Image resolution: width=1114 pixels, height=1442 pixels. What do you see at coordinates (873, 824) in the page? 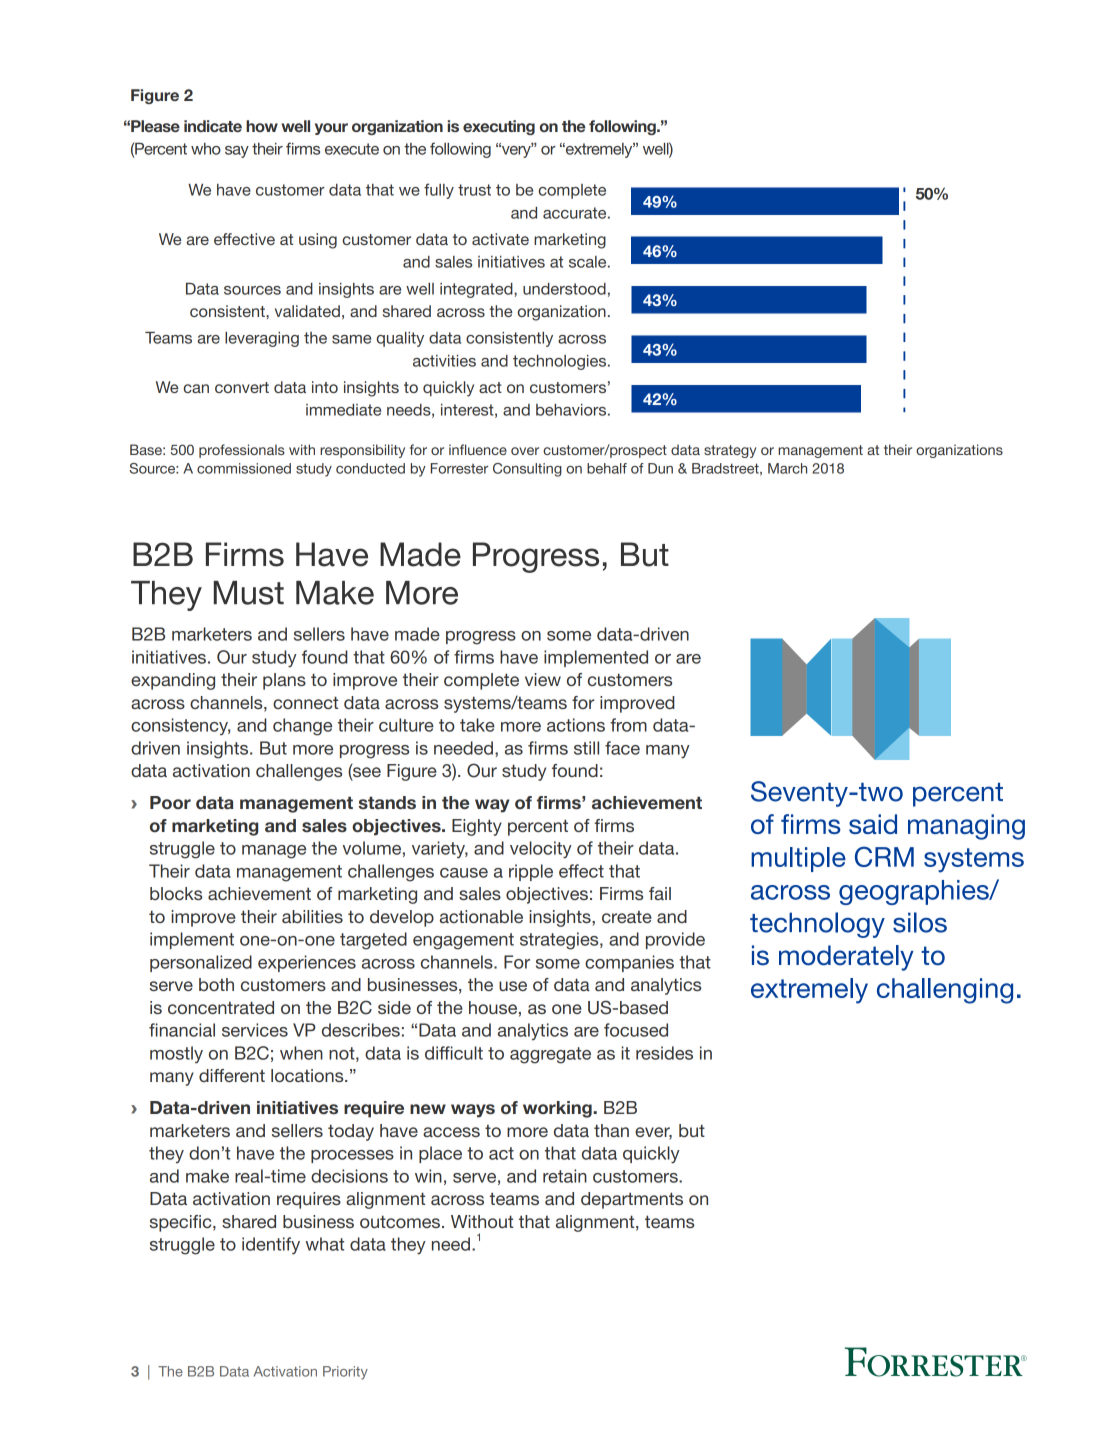
I see `said` at bounding box center [873, 824].
